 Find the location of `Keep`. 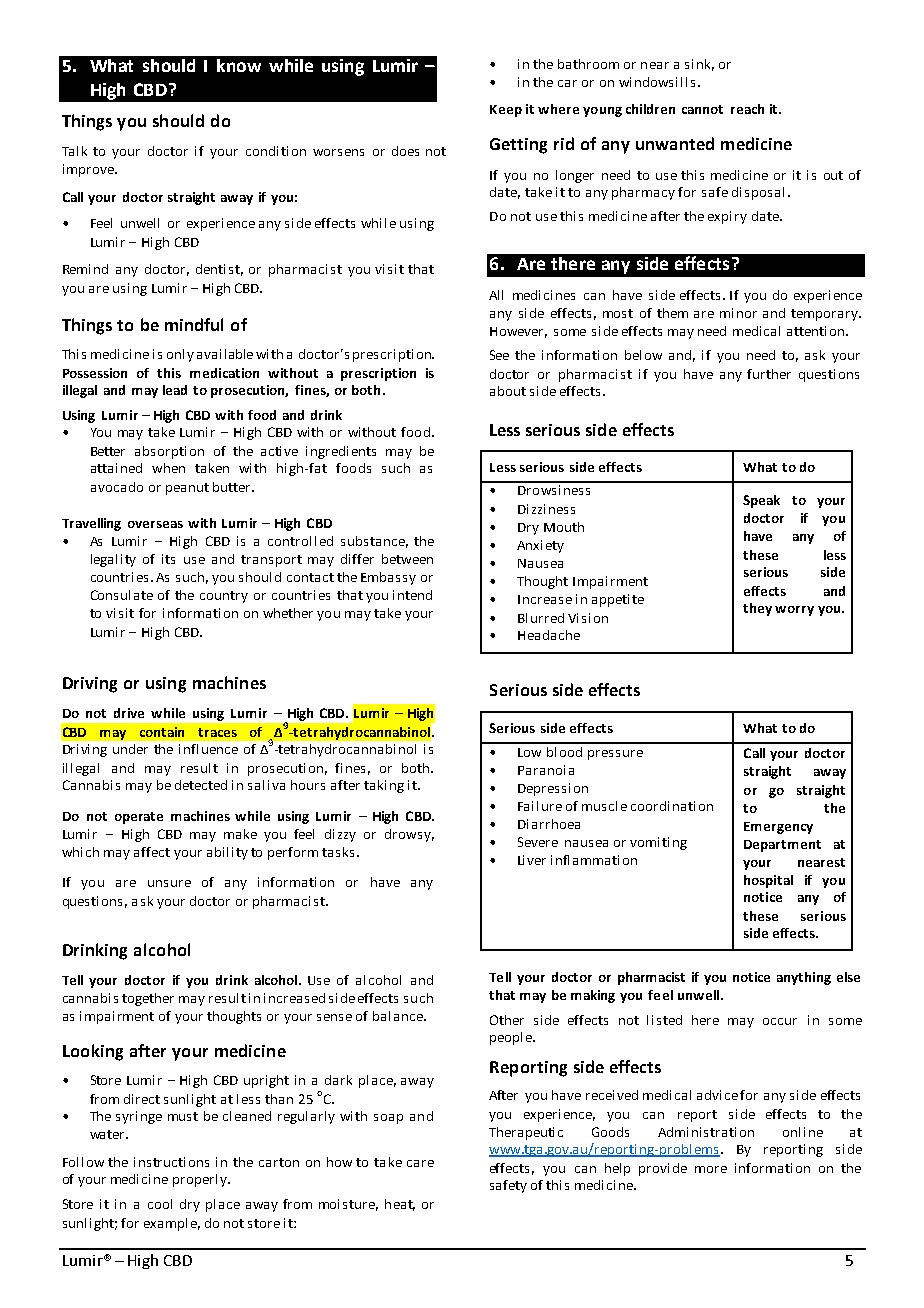

Keep is located at coordinates (506, 111).
